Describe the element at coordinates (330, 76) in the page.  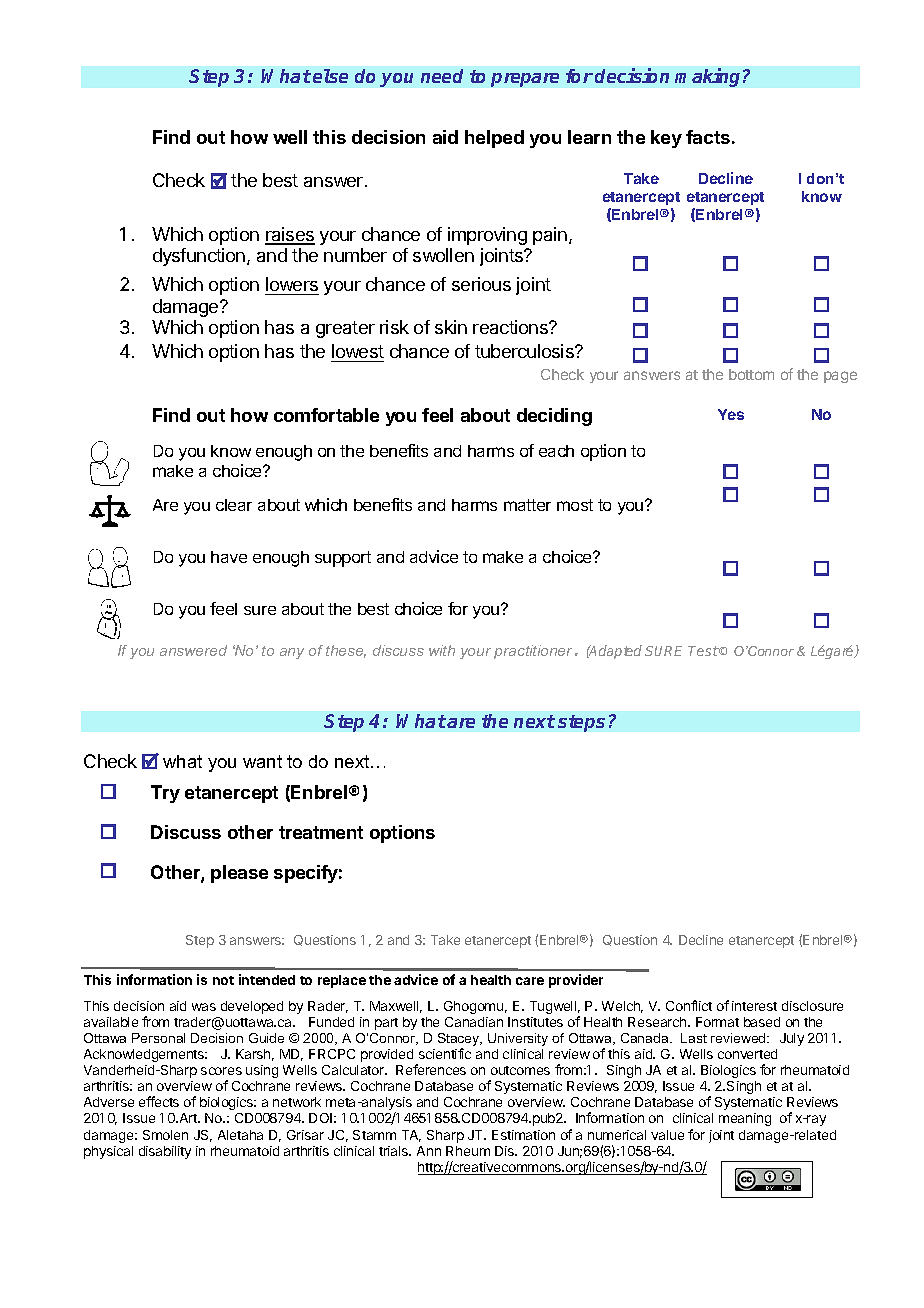
I see `else` at that location.
